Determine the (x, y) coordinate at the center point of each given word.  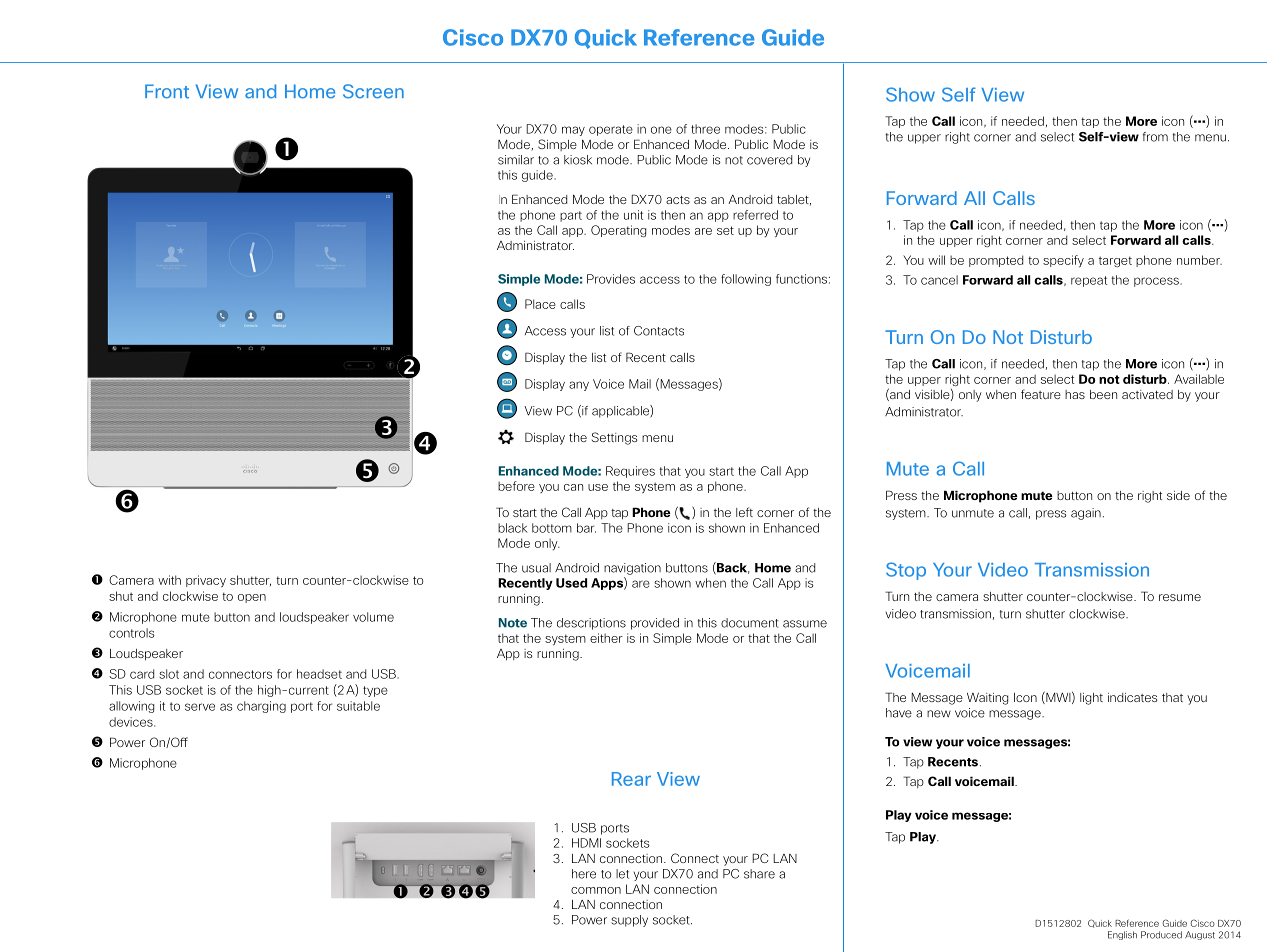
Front (167, 91)
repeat (1089, 281)
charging (261, 707)
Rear (631, 779)
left (744, 512)
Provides (611, 279)
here (584, 874)
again (1086, 514)
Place (540, 304)
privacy (206, 581)
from (1155, 137)
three (705, 129)
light (1091, 699)
